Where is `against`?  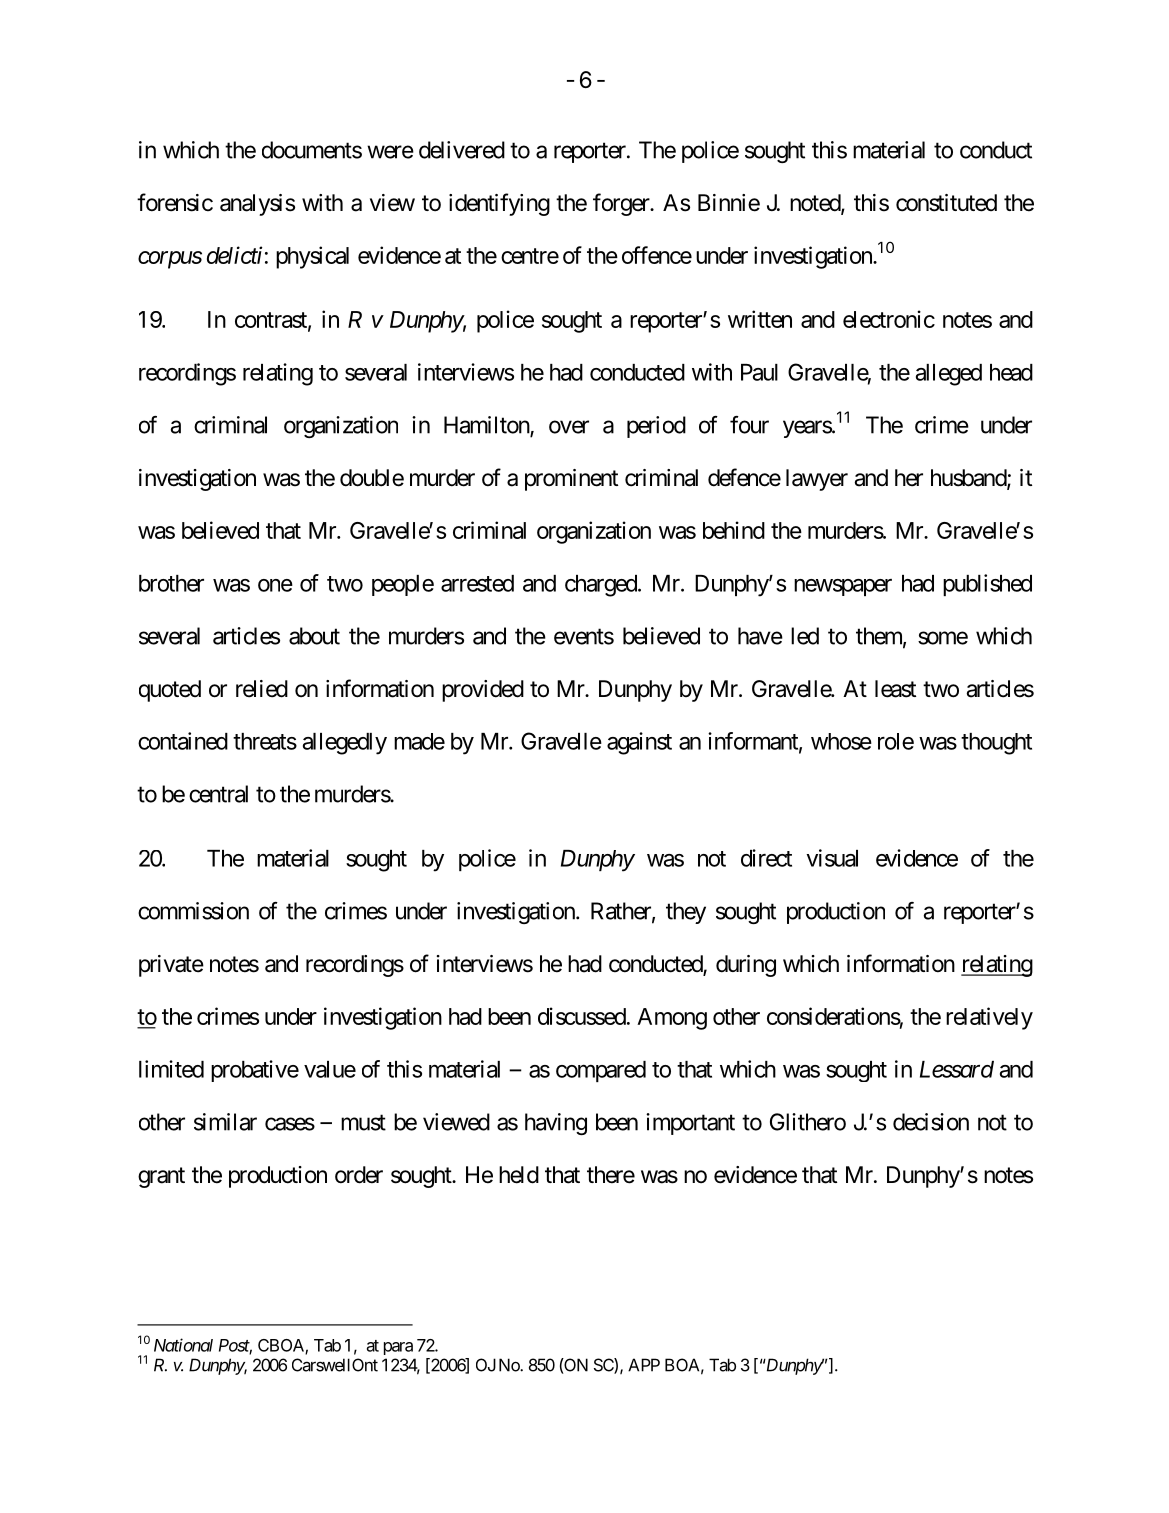
against is located at coordinates (639, 743).
